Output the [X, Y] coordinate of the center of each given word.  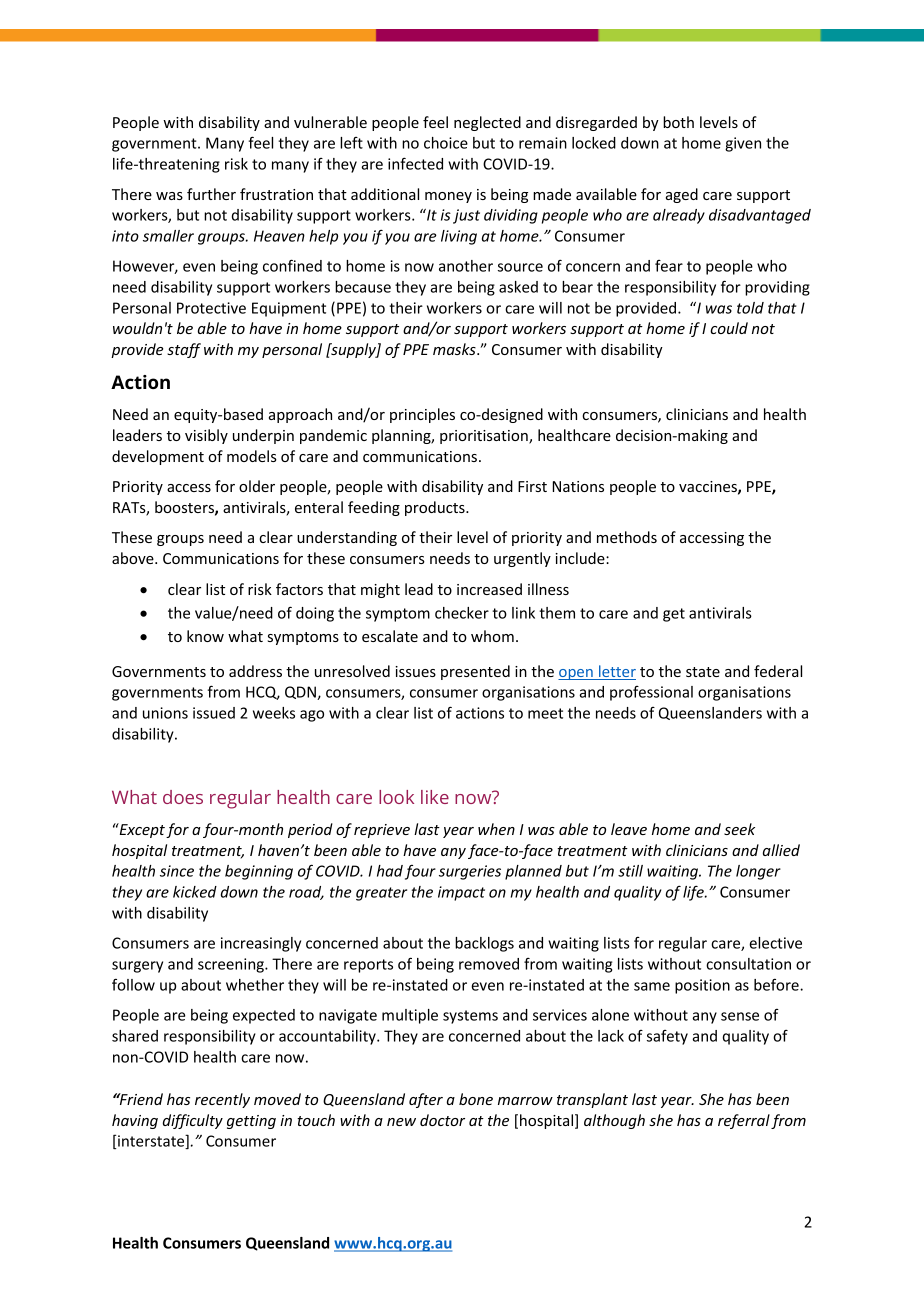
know [205, 636]
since [177, 871]
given [743, 144]
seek [739, 829]
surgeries [470, 872]
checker [462, 613]
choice [446, 143]
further [211, 194]
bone [476, 1099]
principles [422, 415]
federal [778, 671]
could [729, 328]
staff [184, 350]
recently [222, 1100]
